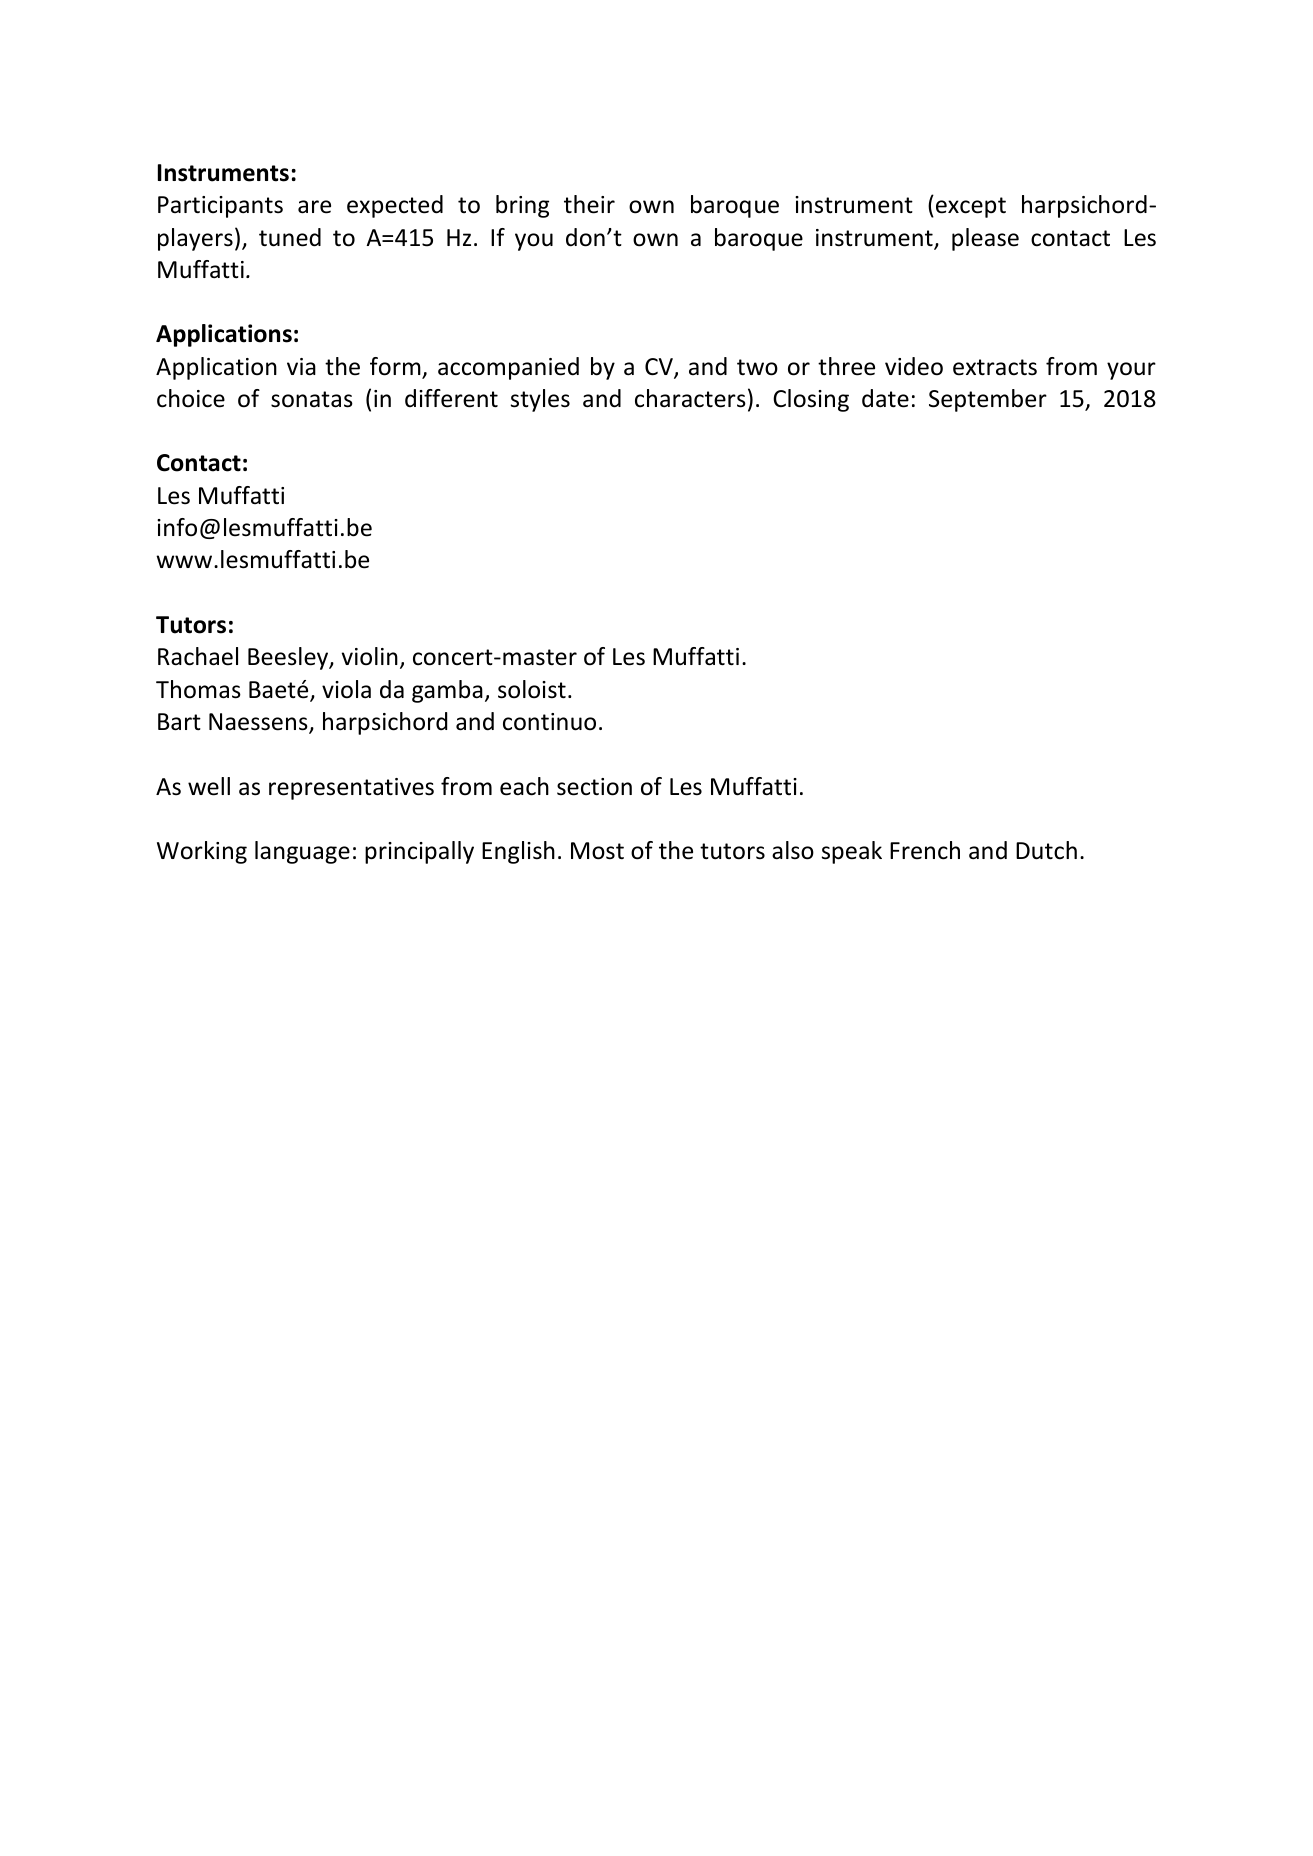 This image has width=1313, height=1856. I want to click on language, so click(302, 852).
